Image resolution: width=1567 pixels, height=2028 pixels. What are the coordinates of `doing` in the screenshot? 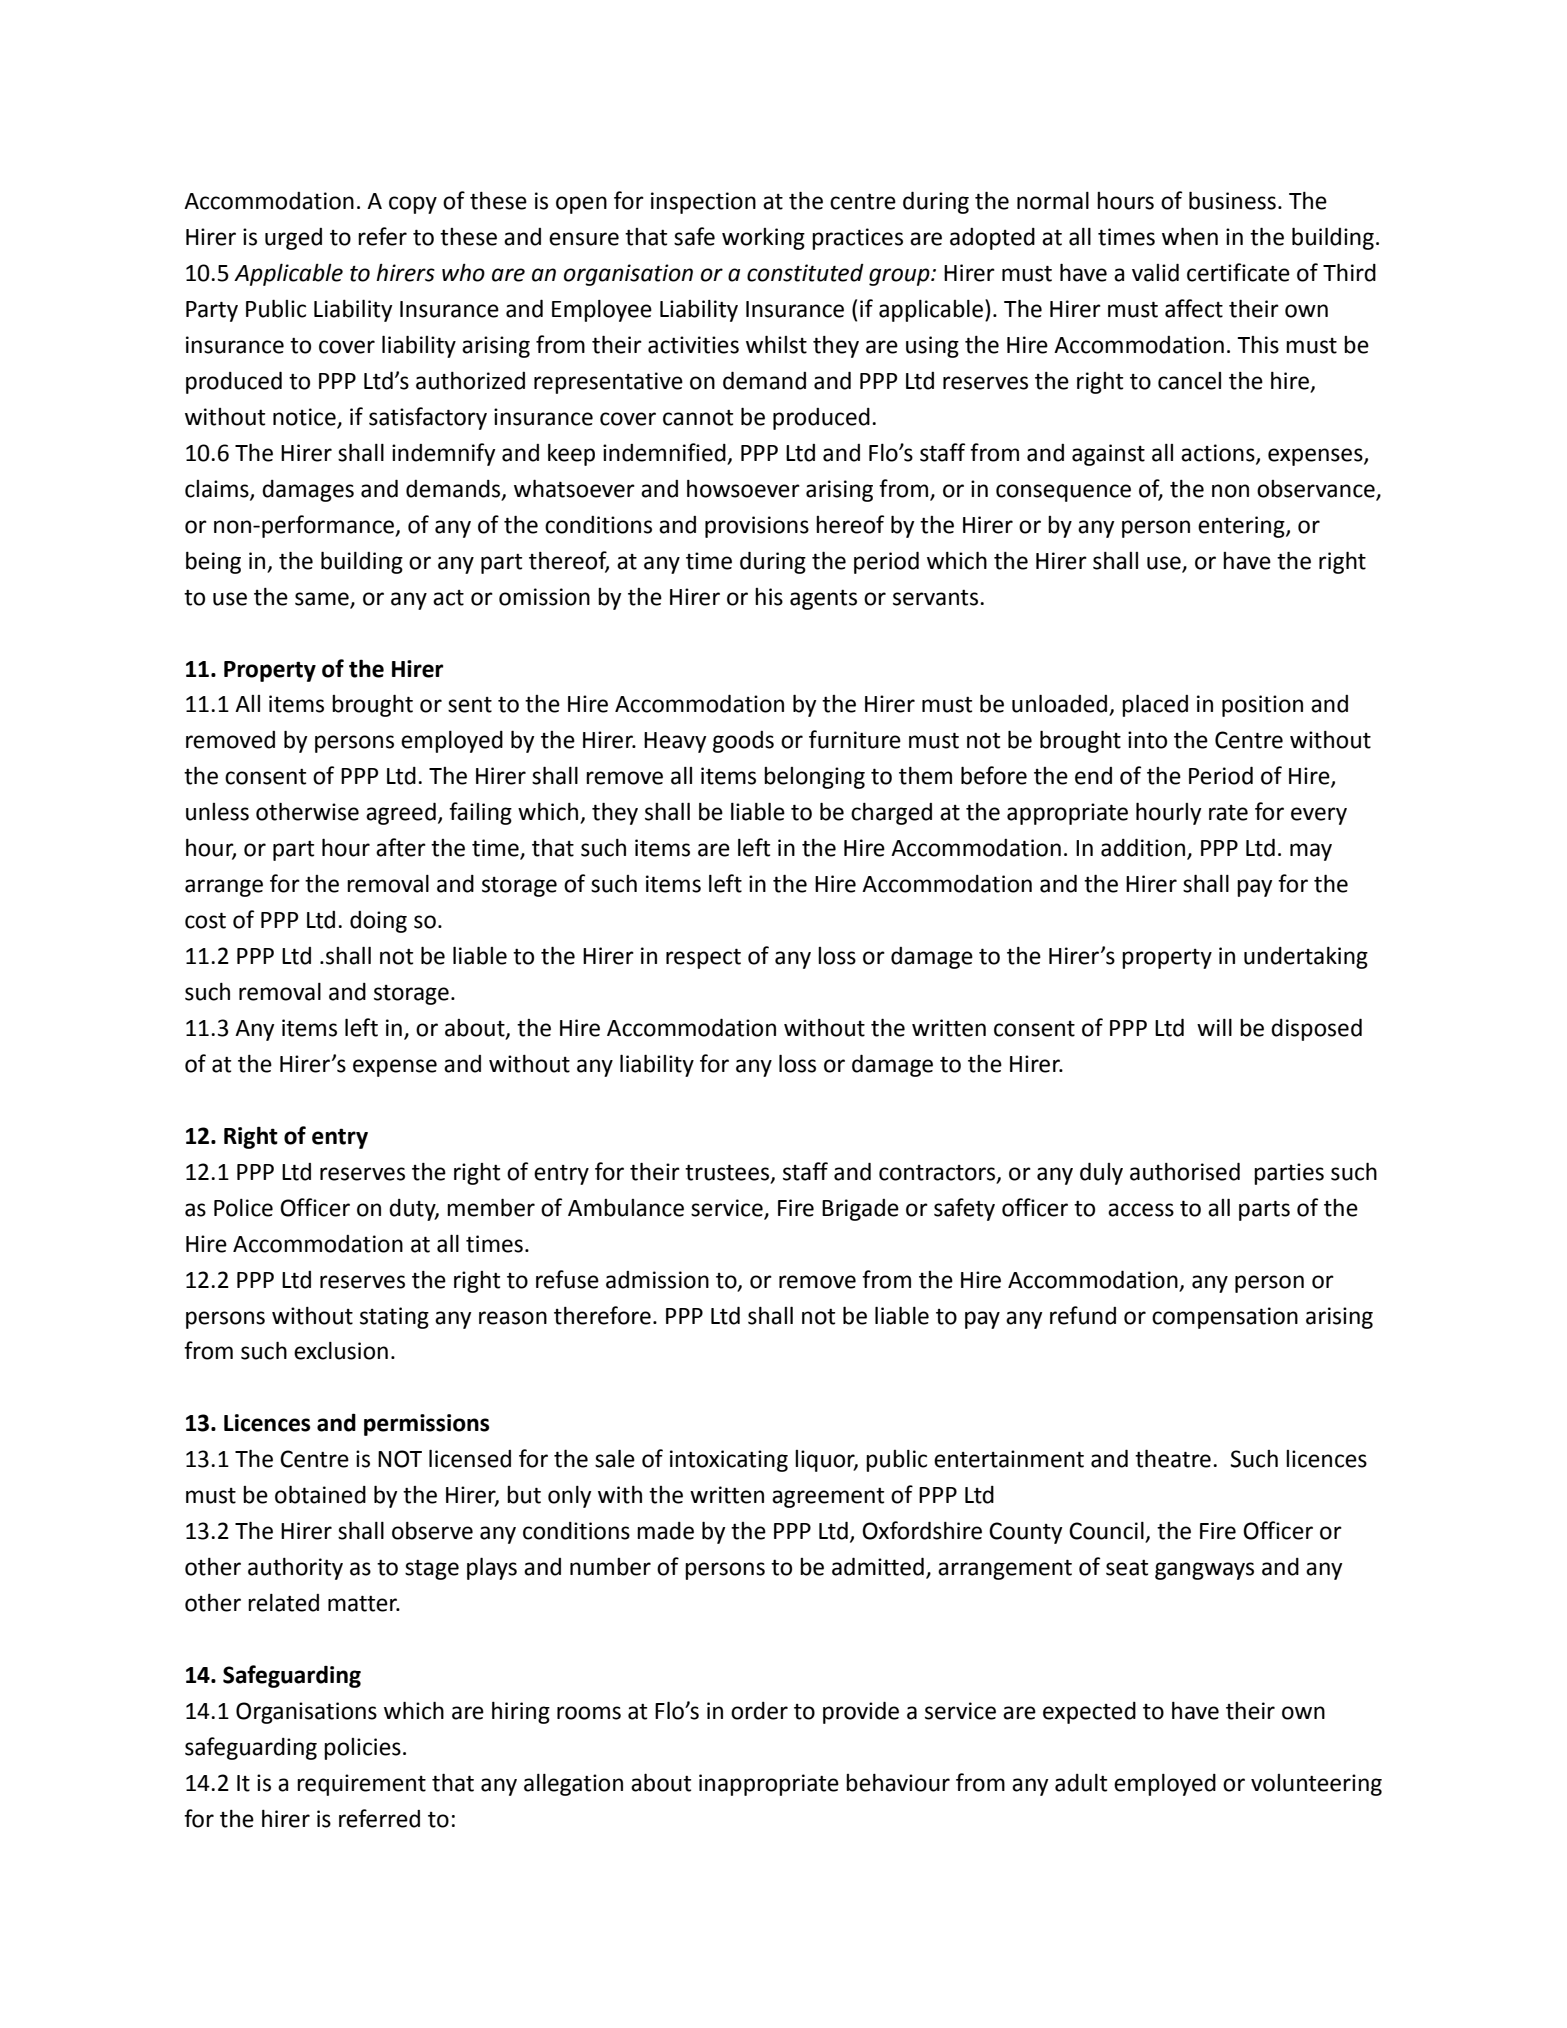 It's located at (378, 922).
